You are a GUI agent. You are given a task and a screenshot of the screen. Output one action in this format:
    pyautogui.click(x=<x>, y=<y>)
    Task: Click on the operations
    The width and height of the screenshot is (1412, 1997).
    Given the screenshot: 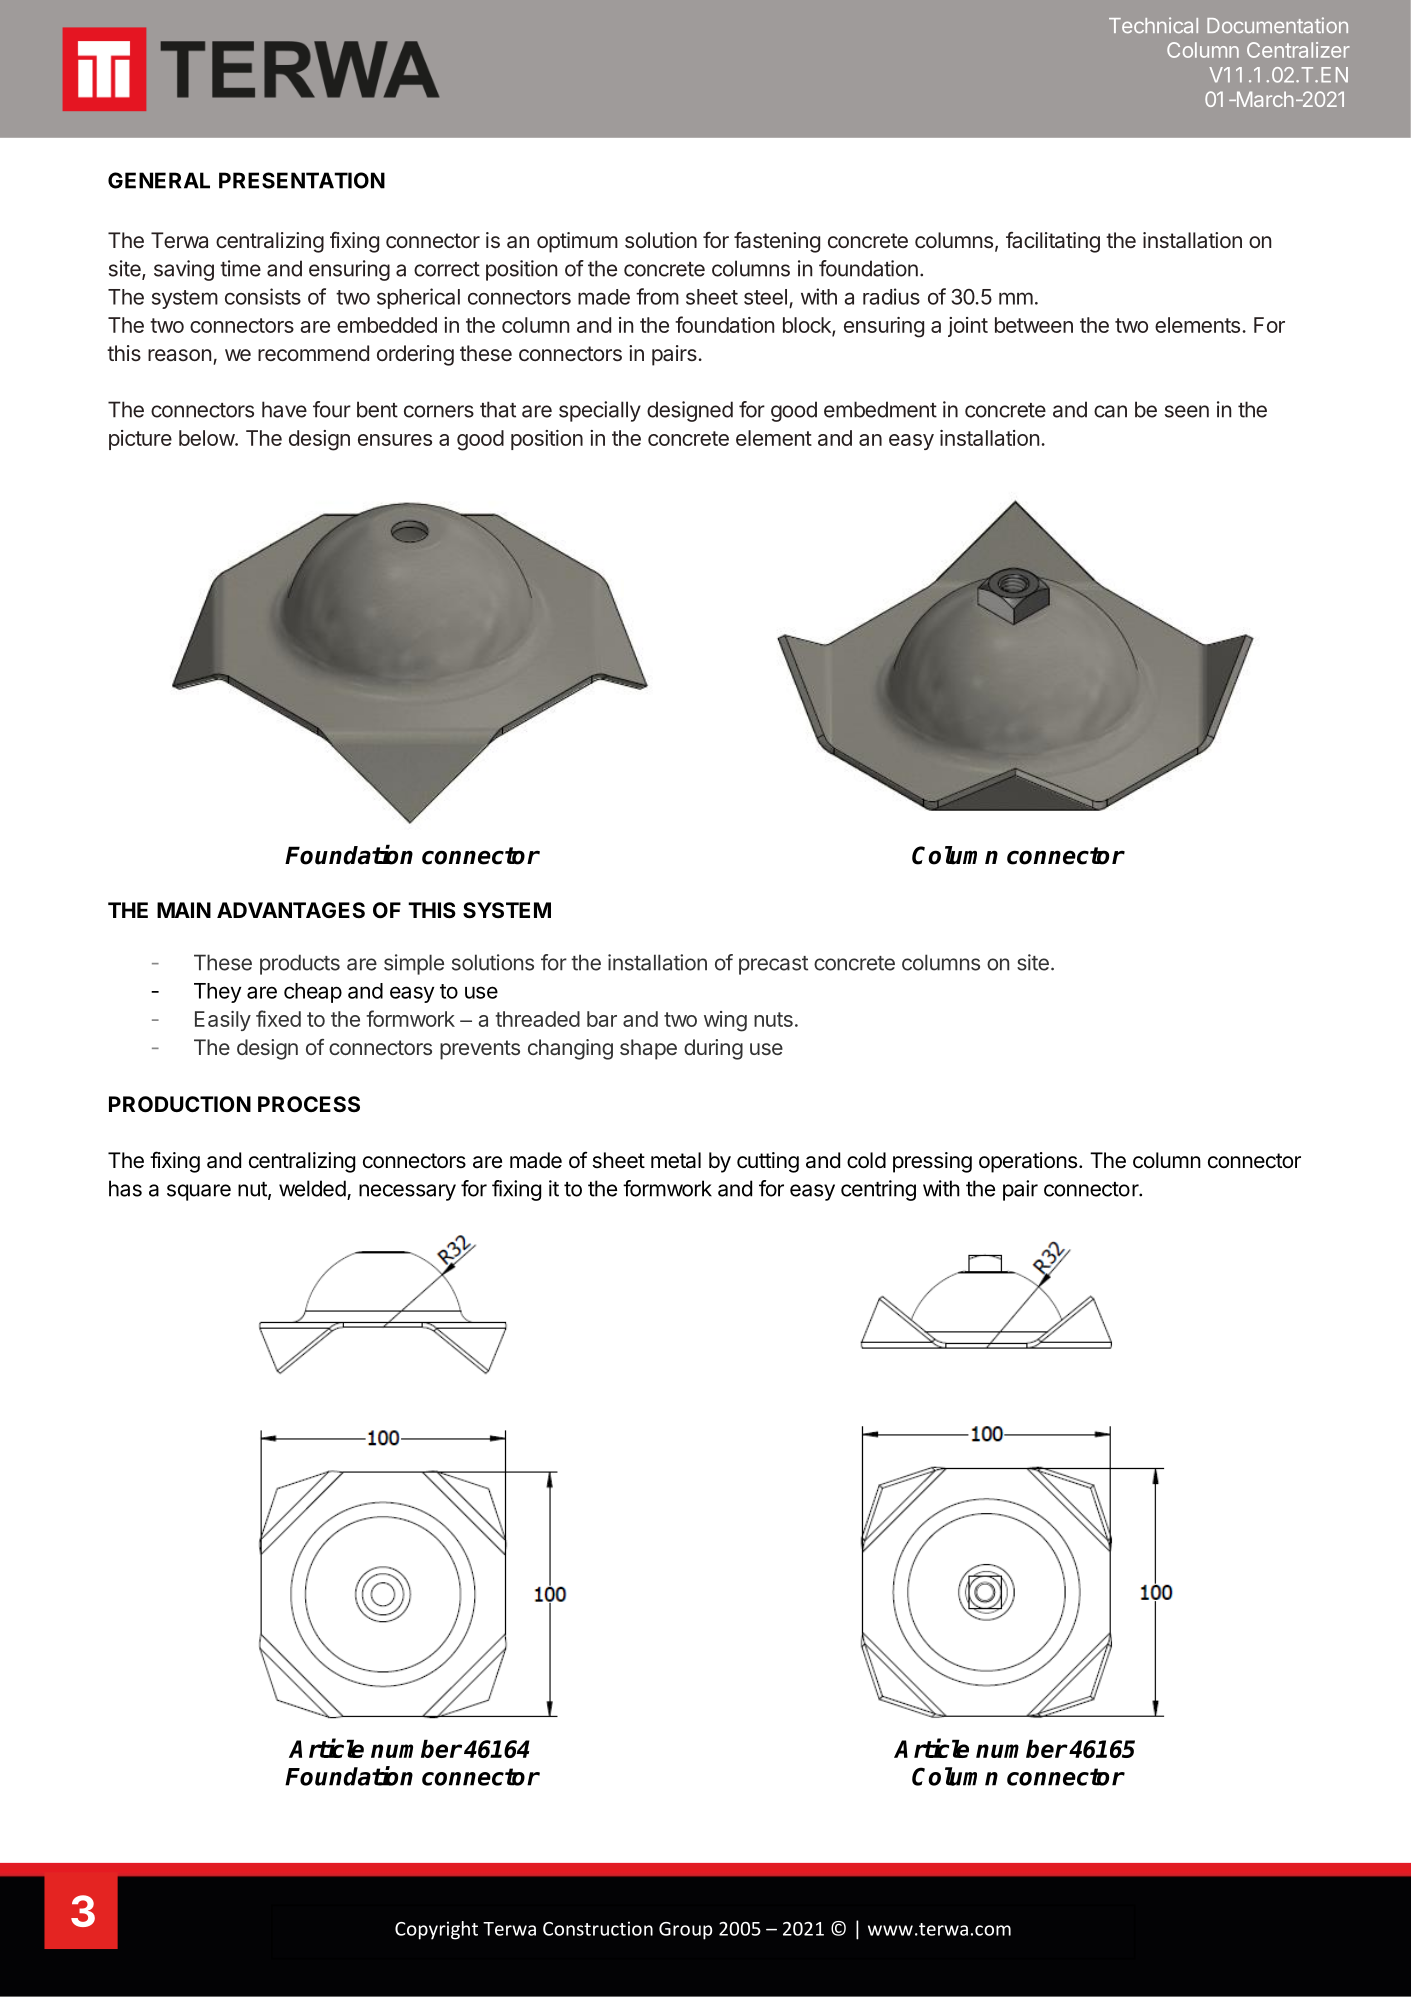 What is the action you would take?
    pyautogui.click(x=1028, y=1162)
